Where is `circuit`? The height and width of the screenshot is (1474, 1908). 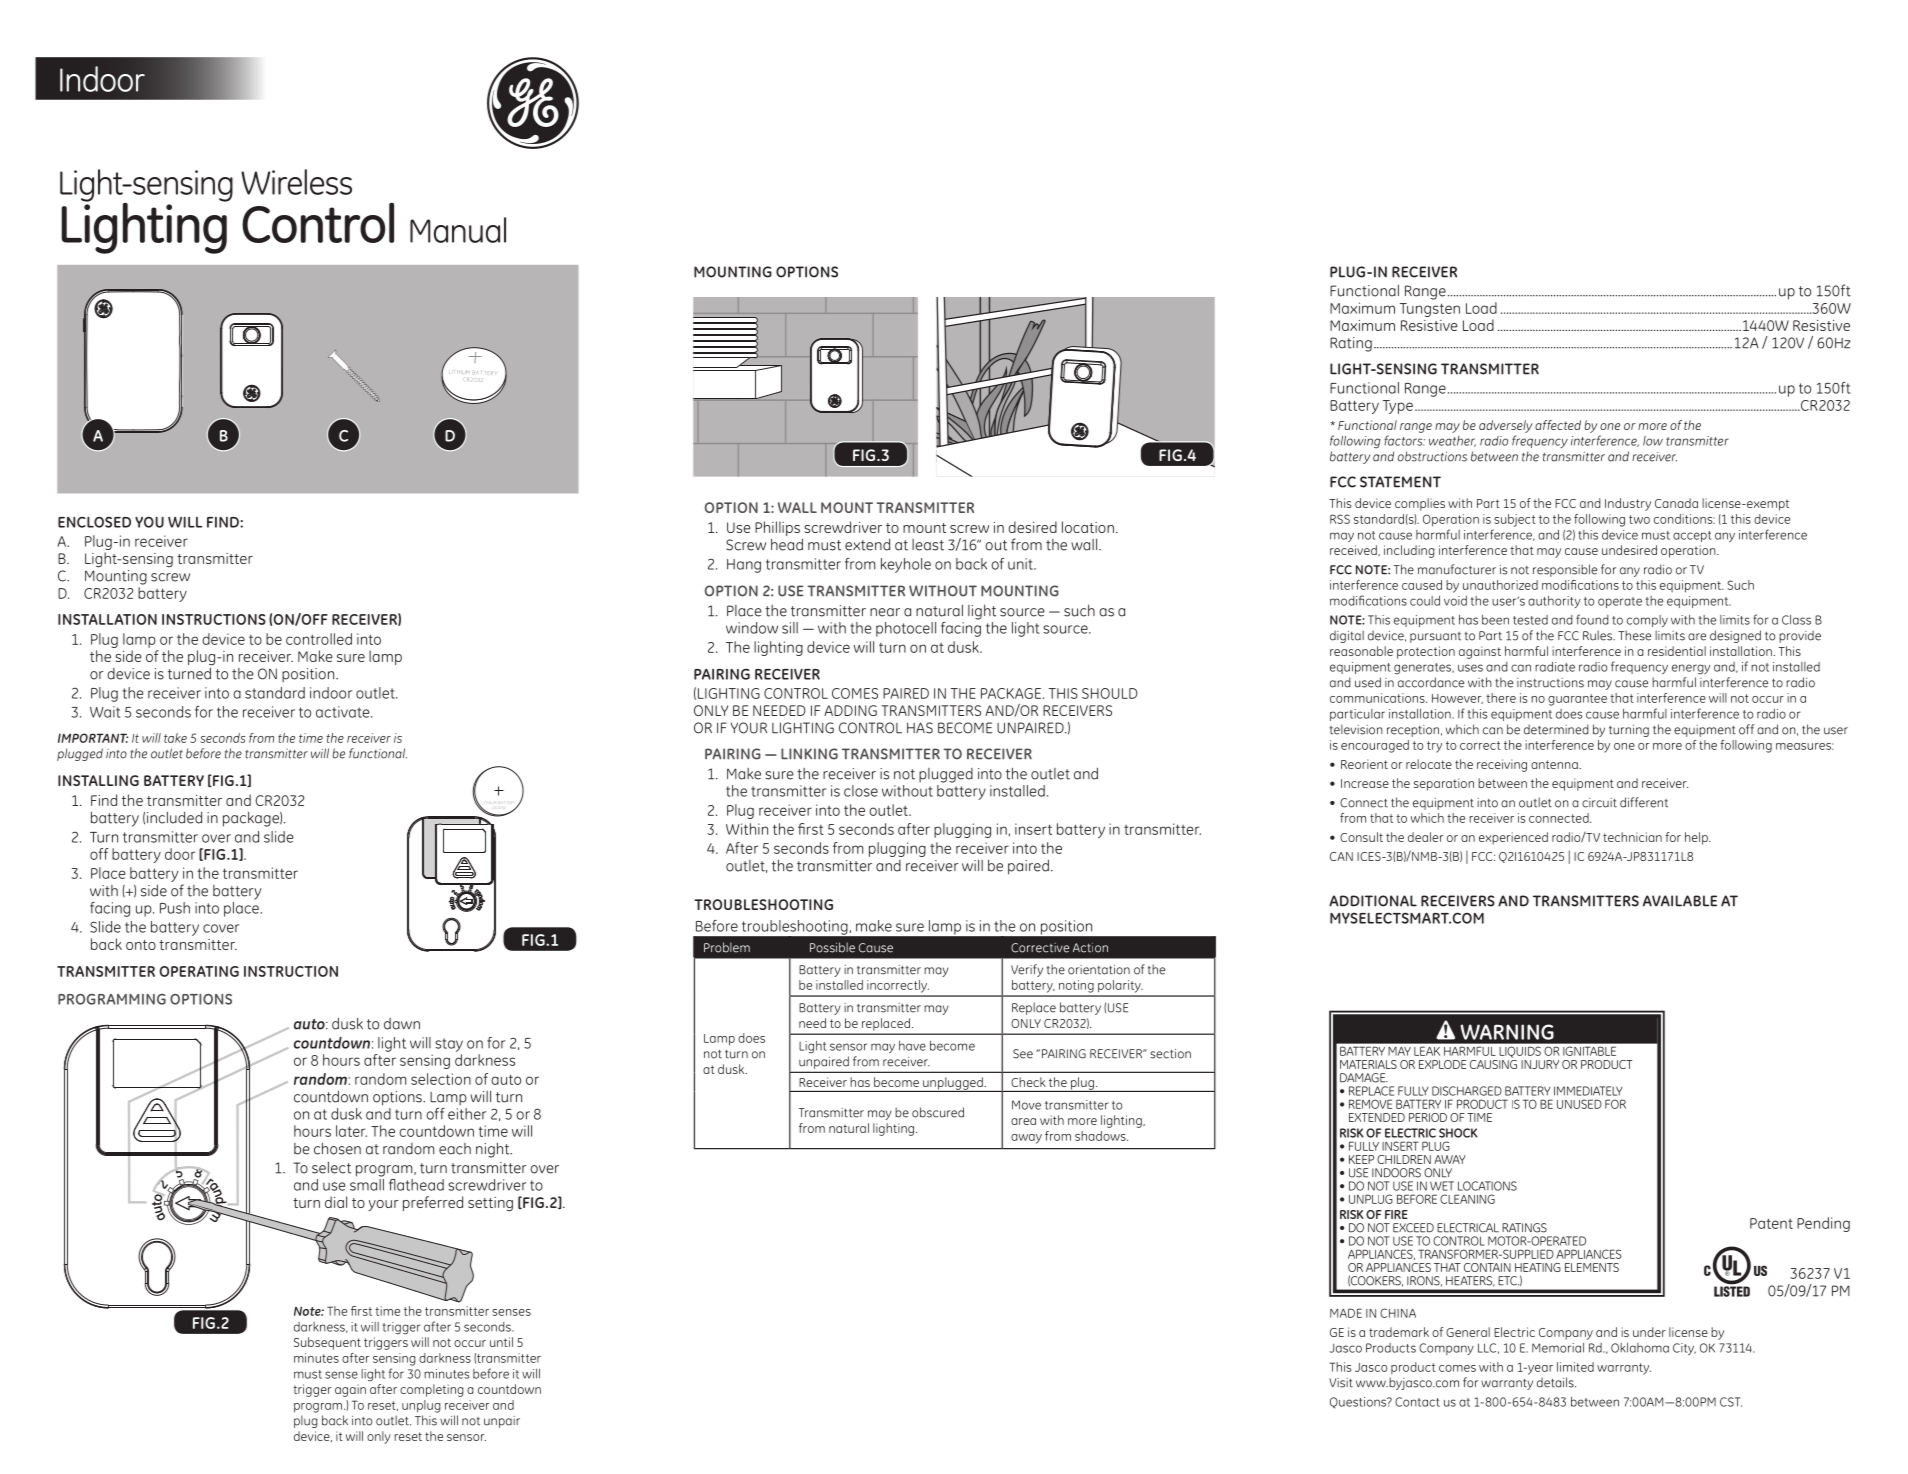 circuit is located at coordinates (1599, 803).
